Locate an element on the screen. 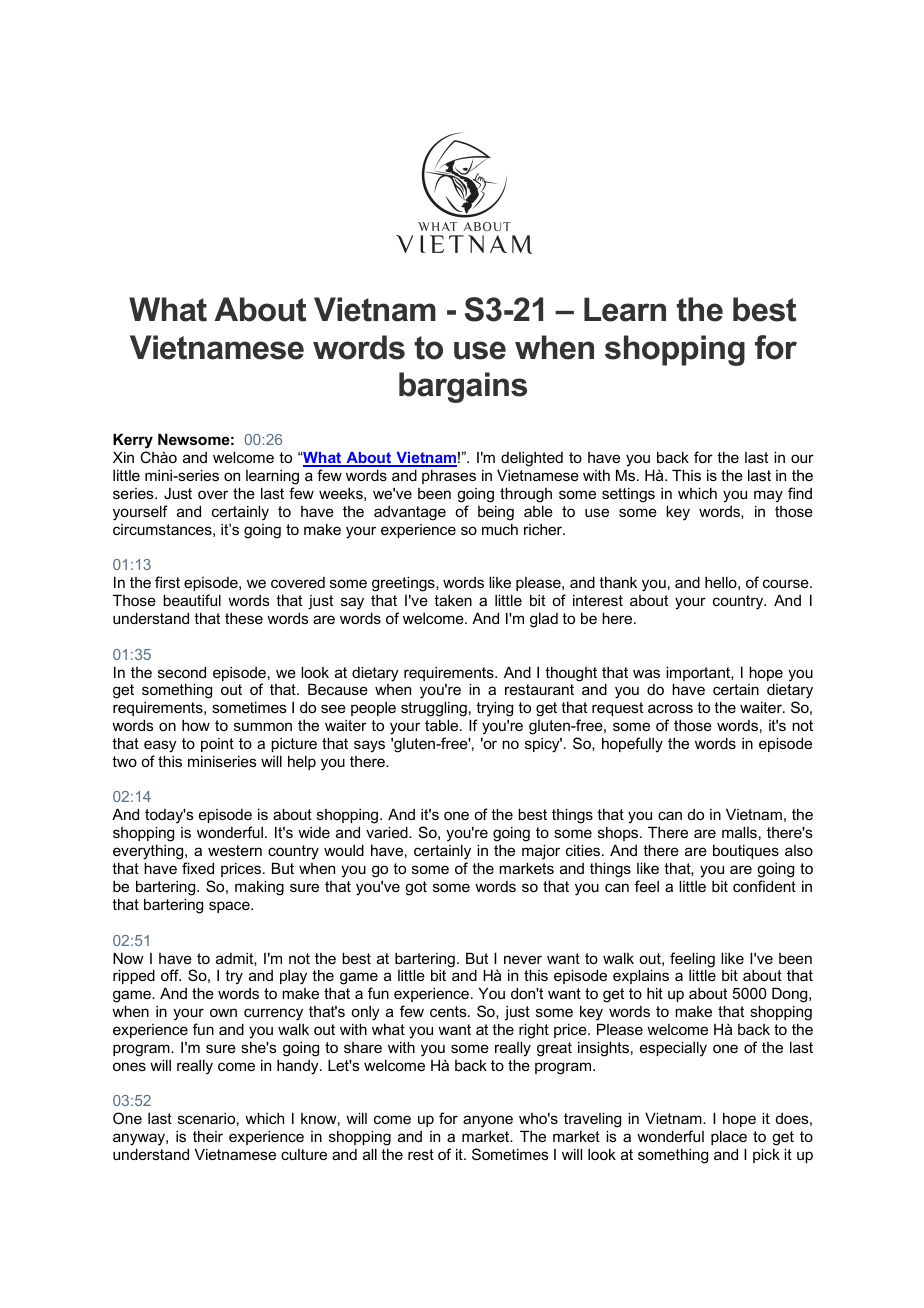  may is located at coordinates (768, 496).
